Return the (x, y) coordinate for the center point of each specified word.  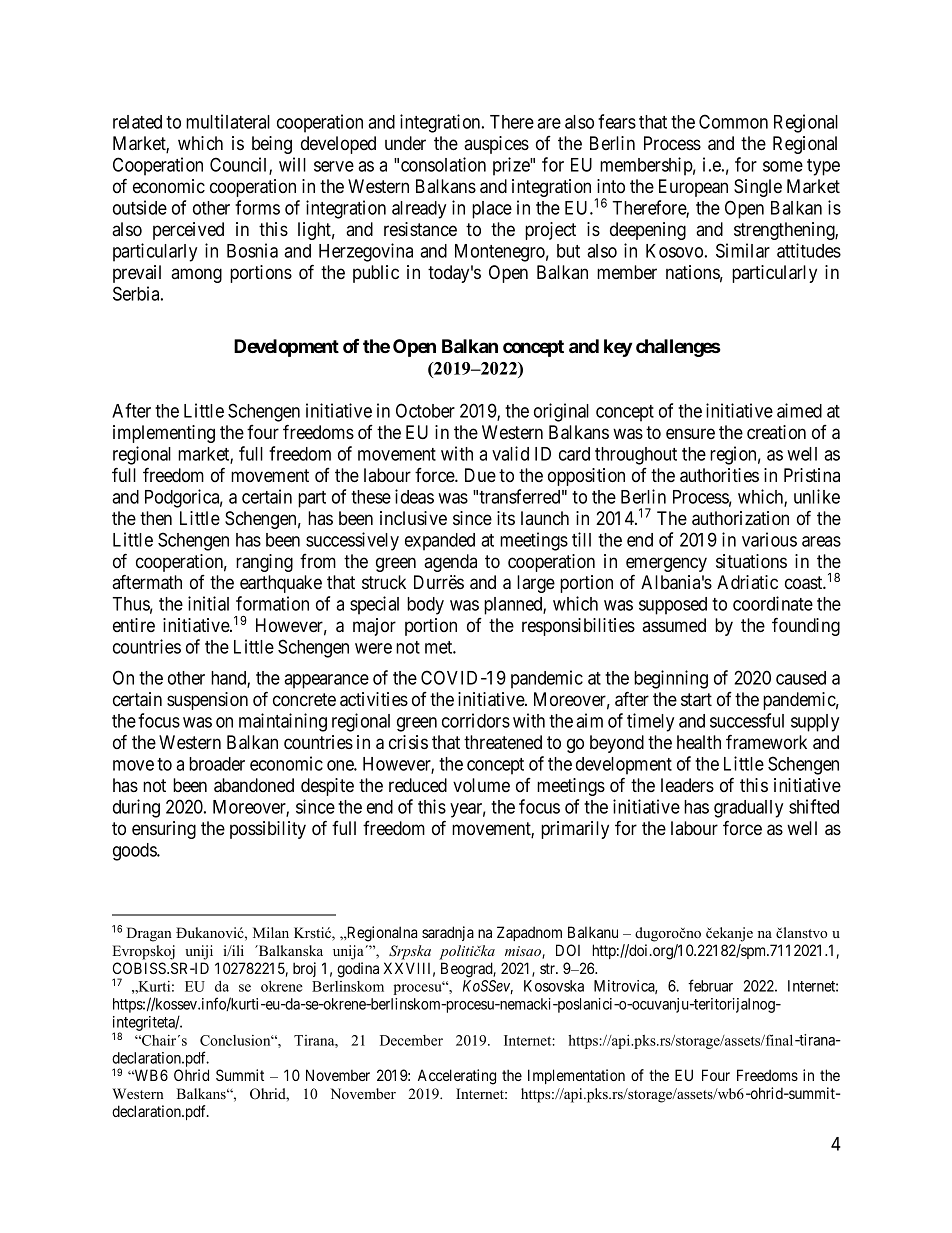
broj (304, 969)
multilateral (228, 121)
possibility (268, 830)
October (425, 410)
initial (208, 603)
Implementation (576, 1076)
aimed (799, 410)
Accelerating (457, 1077)
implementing (164, 434)
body (425, 606)
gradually (748, 809)
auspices (496, 145)
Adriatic (747, 582)
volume (481, 785)
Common (733, 121)
